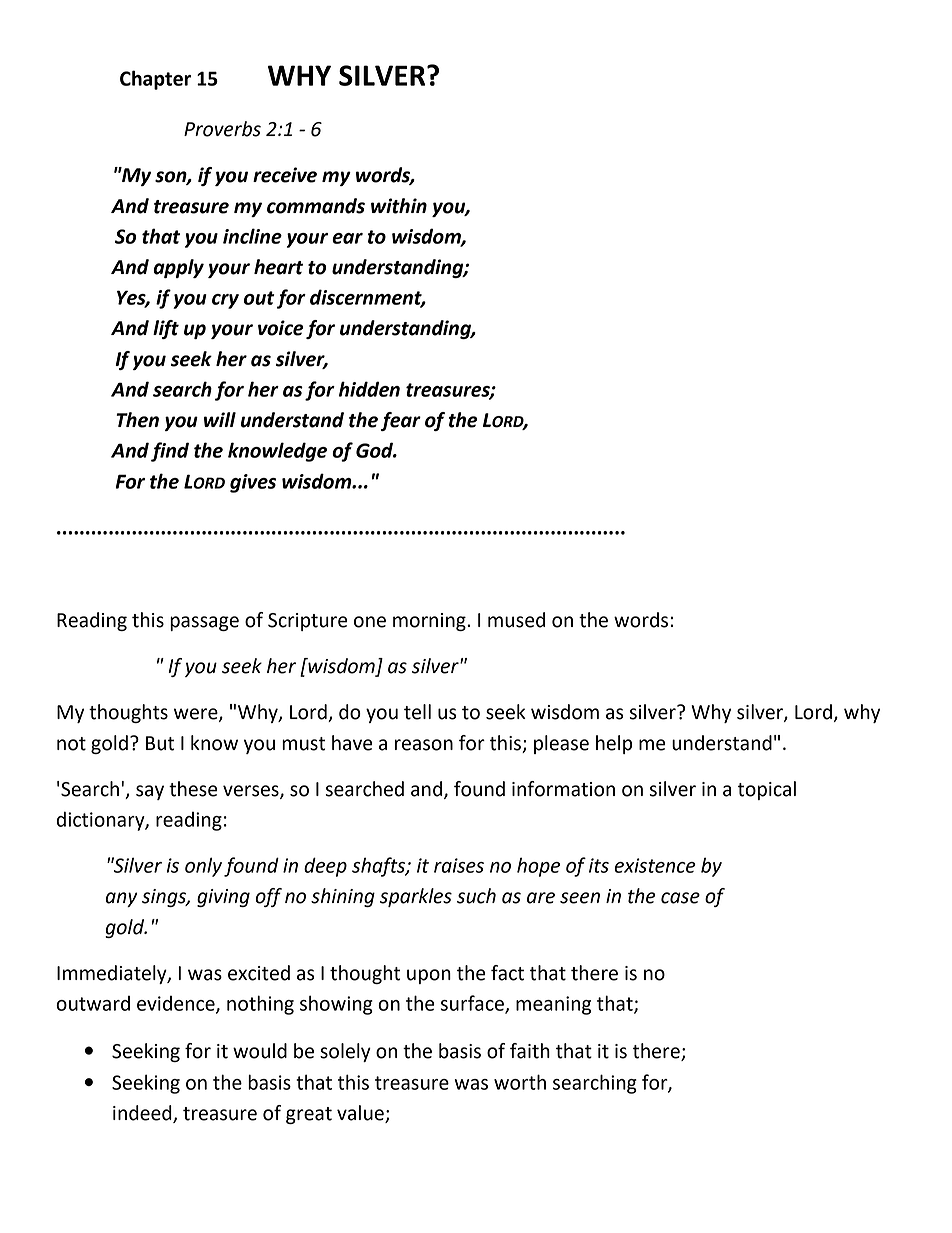 The image size is (952, 1233). What do you see at coordinates (516, 620) in the page?
I see `mused` at bounding box center [516, 620].
